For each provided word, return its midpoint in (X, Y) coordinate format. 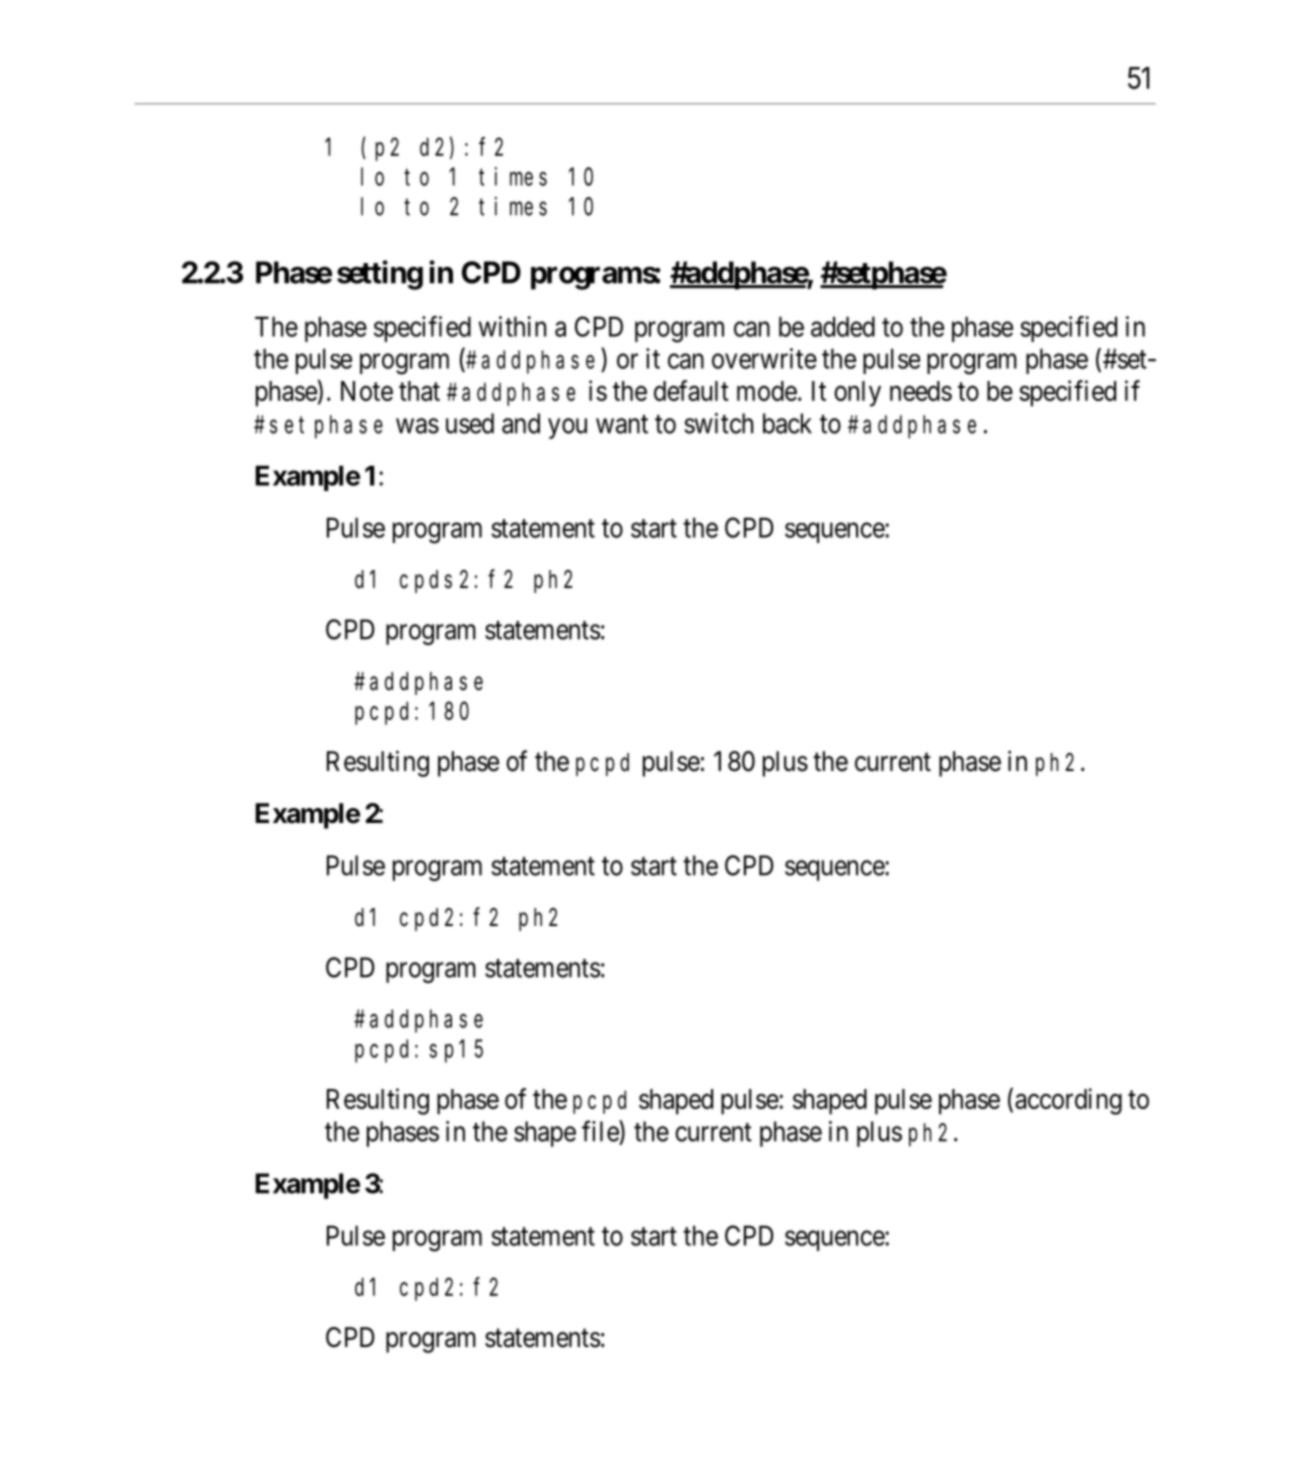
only (857, 394)
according (1068, 1101)
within (512, 326)
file (601, 1131)
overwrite (764, 358)
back (787, 423)
